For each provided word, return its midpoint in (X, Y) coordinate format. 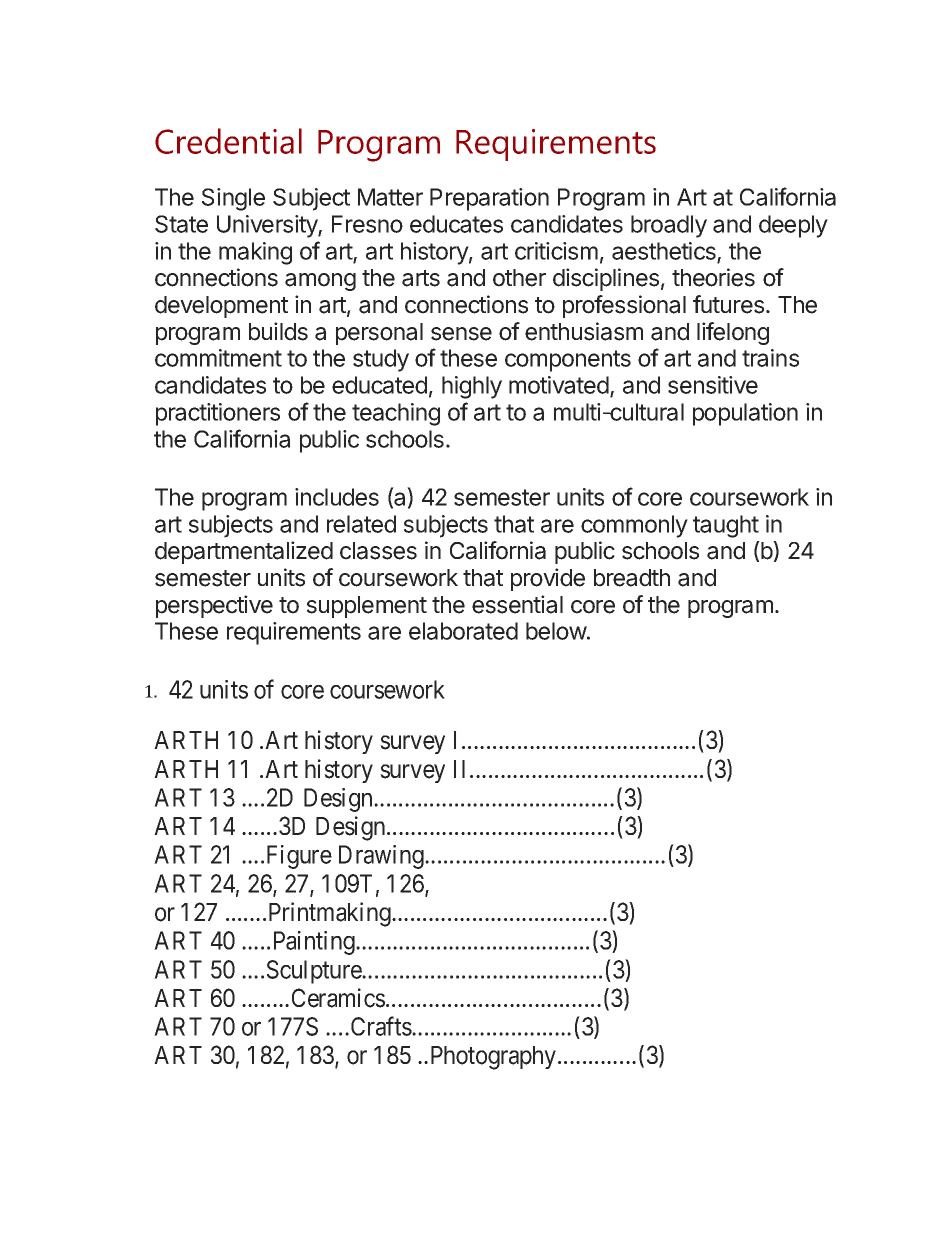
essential (517, 604)
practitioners (218, 414)
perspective (214, 606)
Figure (299, 857)
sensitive (713, 385)
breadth (632, 578)
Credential (228, 141)
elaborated (463, 631)
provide (548, 579)
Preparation (489, 199)
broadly (669, 226)
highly (472, 387)
